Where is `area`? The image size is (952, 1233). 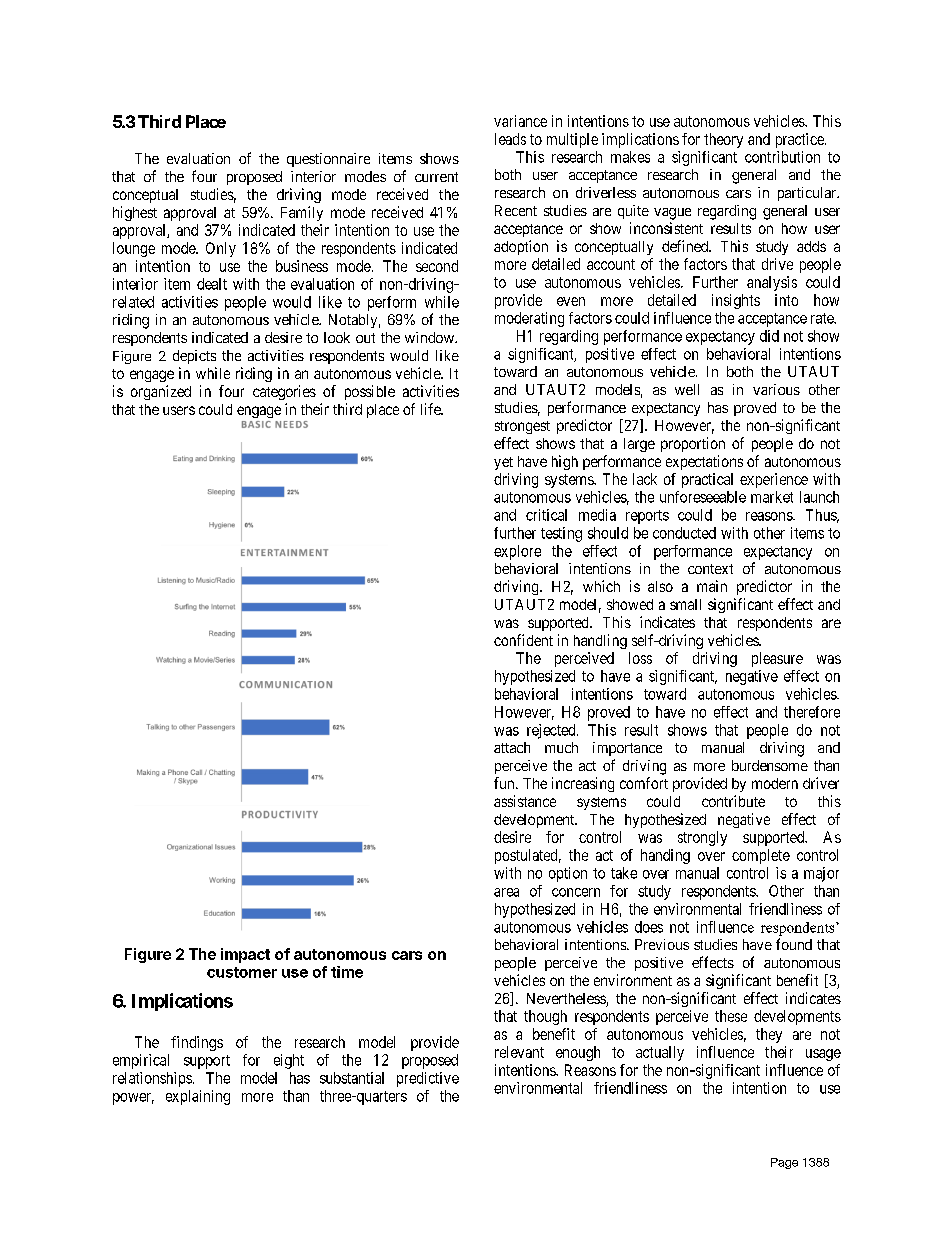 area is located at coordinates (506, 892).
